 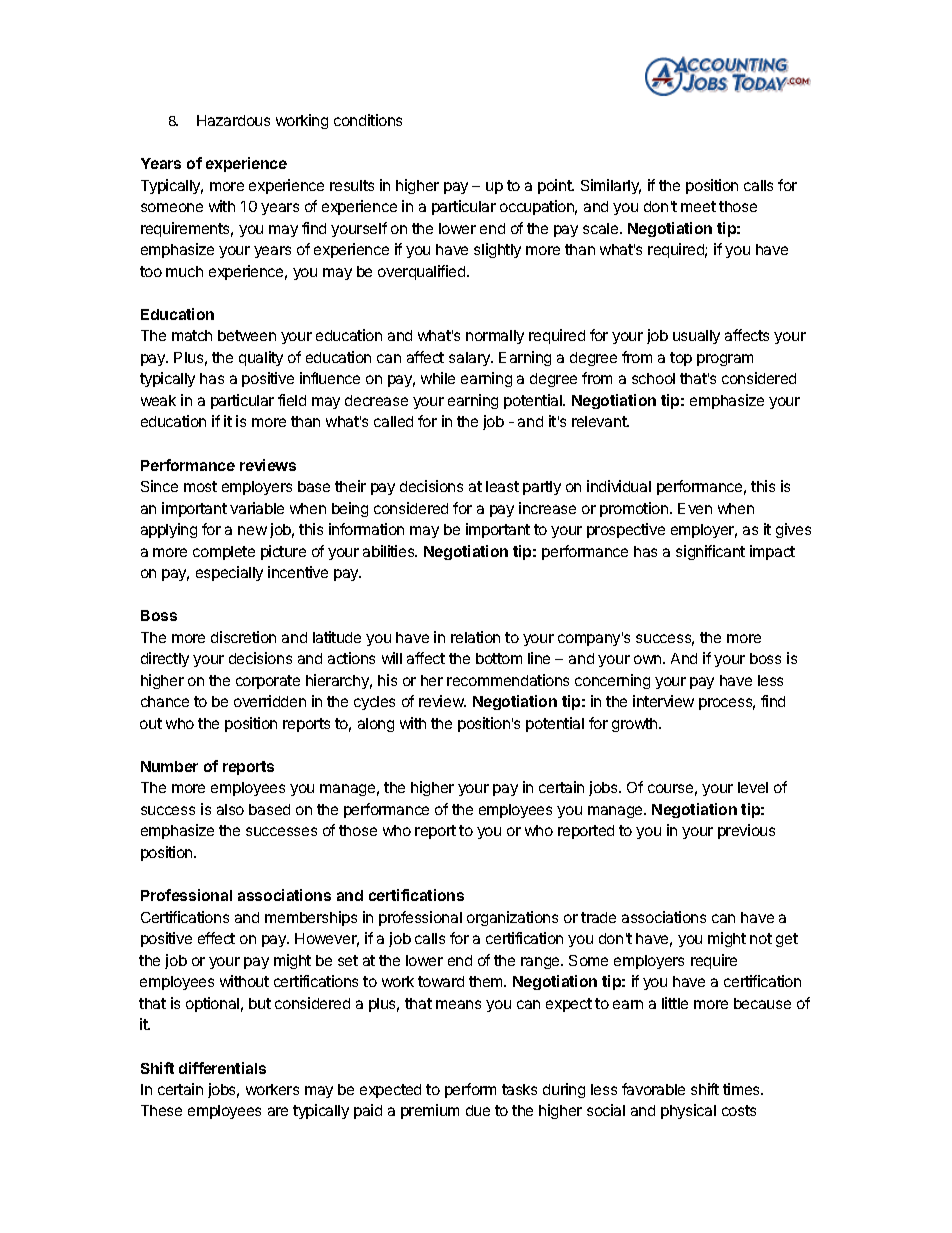 I want to click on differentials, so click(x=222, y=1068).
